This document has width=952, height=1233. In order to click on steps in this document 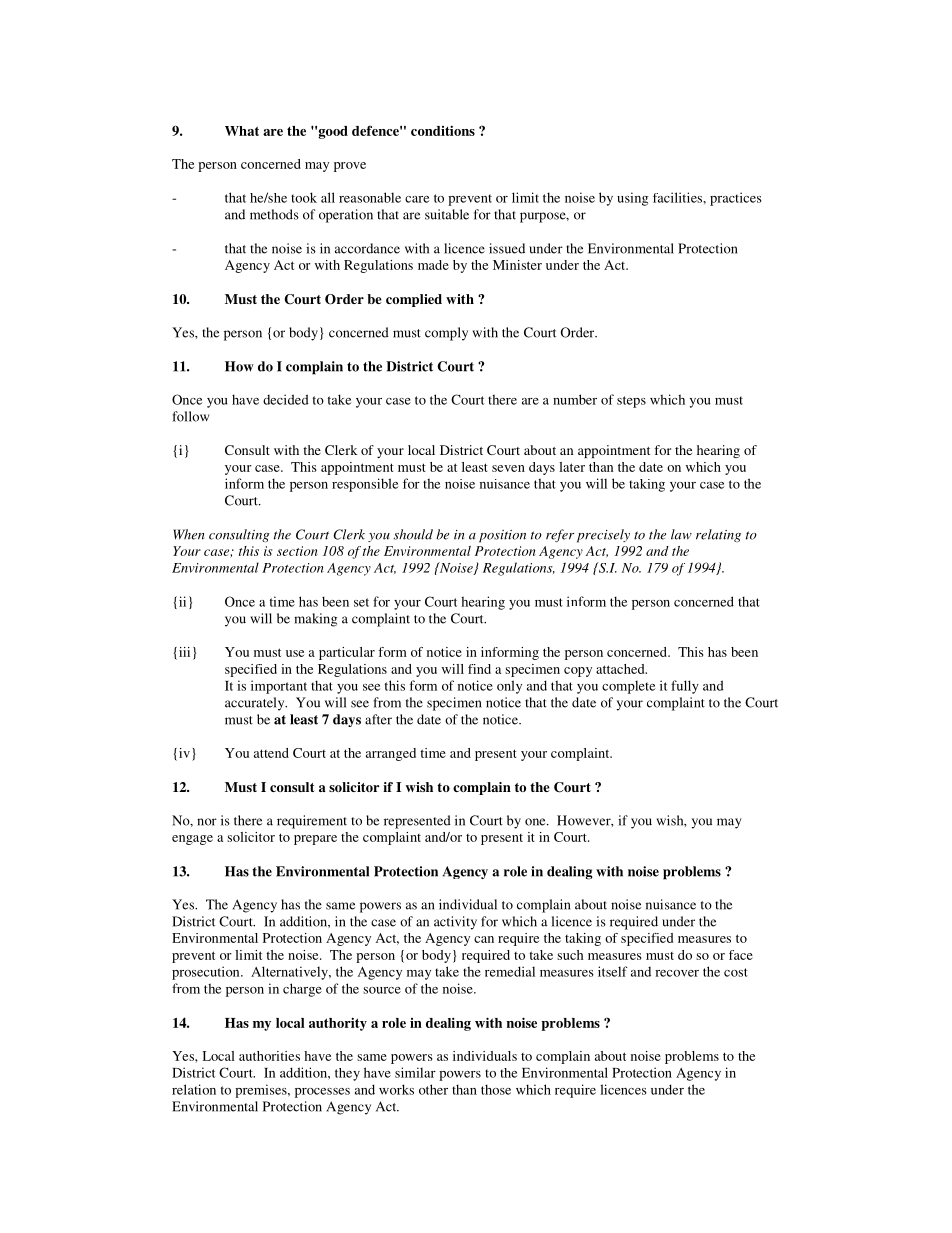, I will do `click(631, 402)`.
